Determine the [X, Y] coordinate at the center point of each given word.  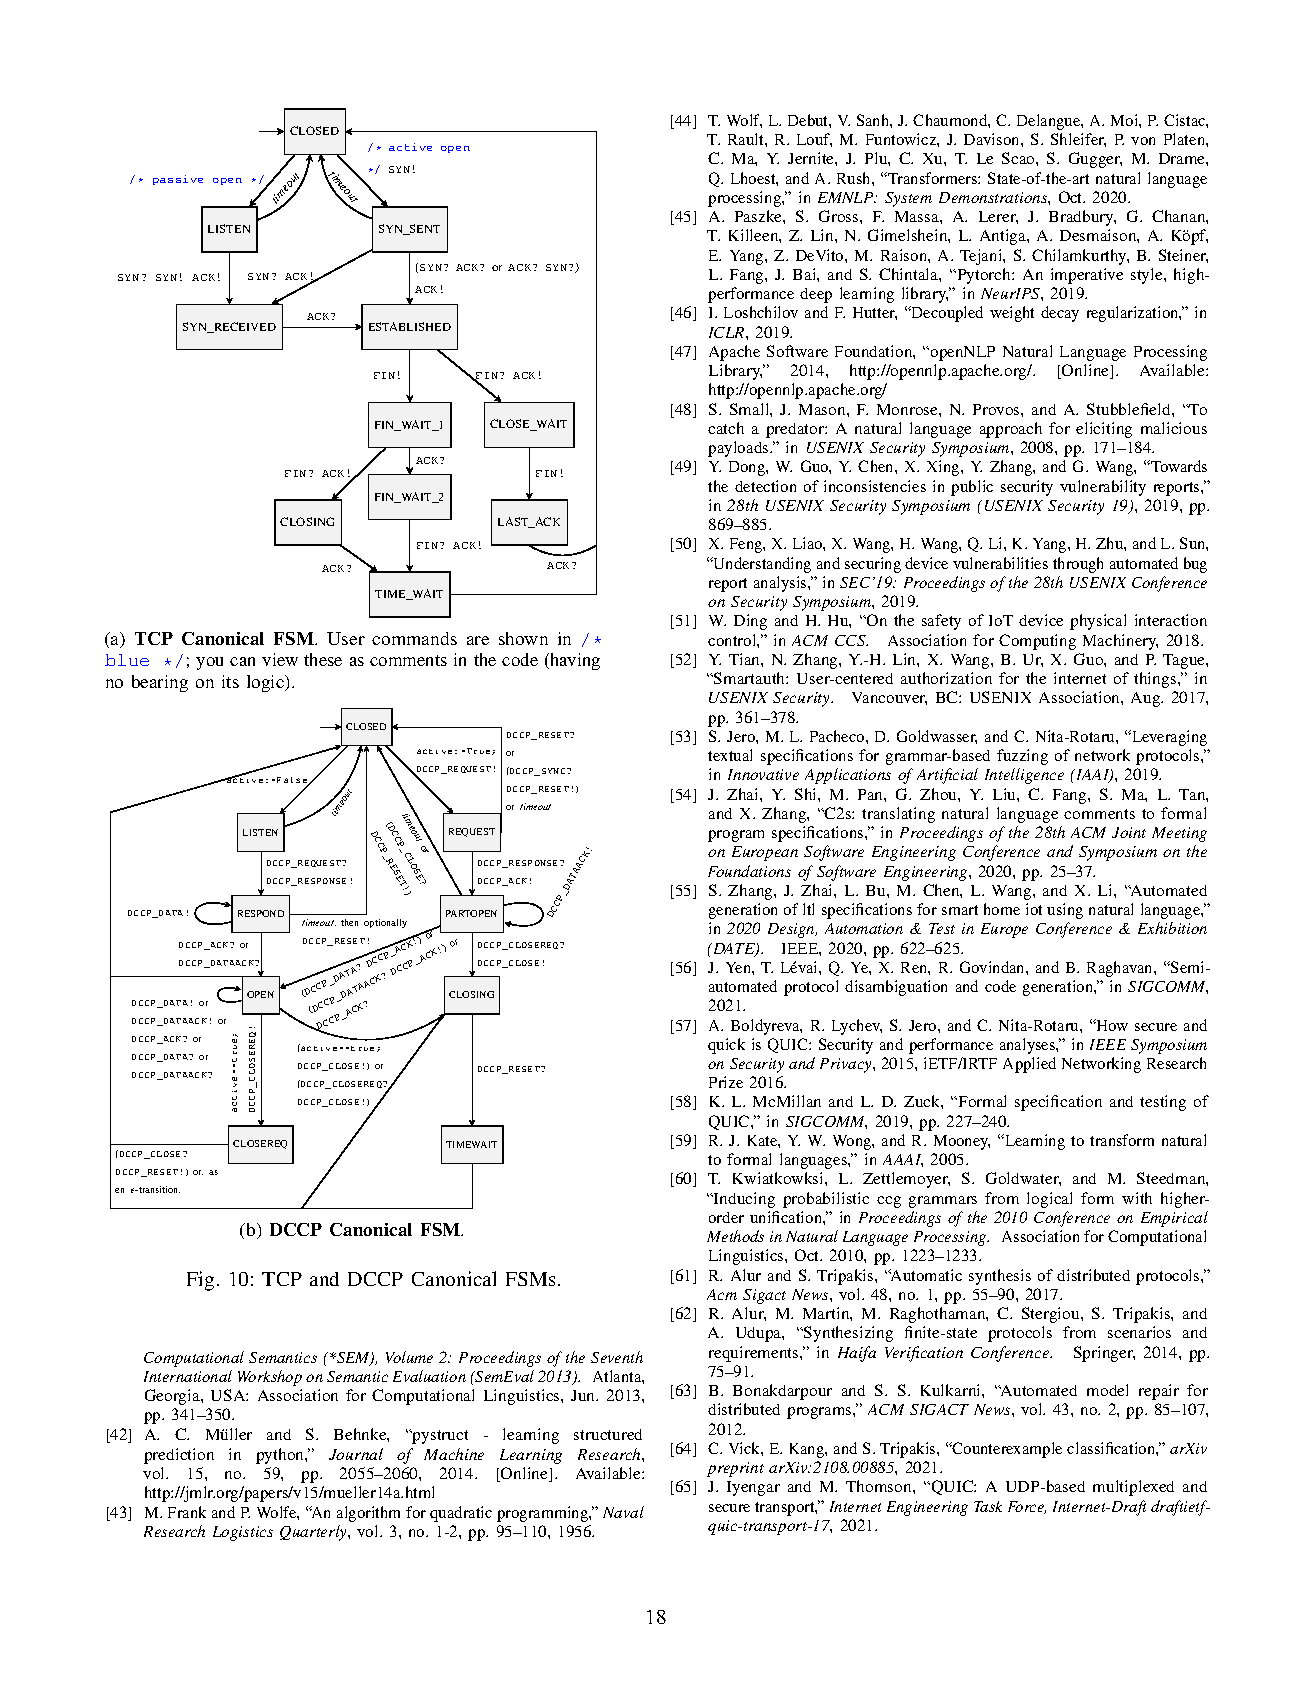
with [1137, 1198]
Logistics [243, 1533]
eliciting [1104, 430]
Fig [200, 1281]
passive [178, 180]
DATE [733, 949]
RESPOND [261, 913]
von [1143, 141]
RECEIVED [244, 327]
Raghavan [1121, 969]
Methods [735, 1236]
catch [726, 428]
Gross [840, 216]
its [230, 681]
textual [730, 755]
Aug [1147, 699]
